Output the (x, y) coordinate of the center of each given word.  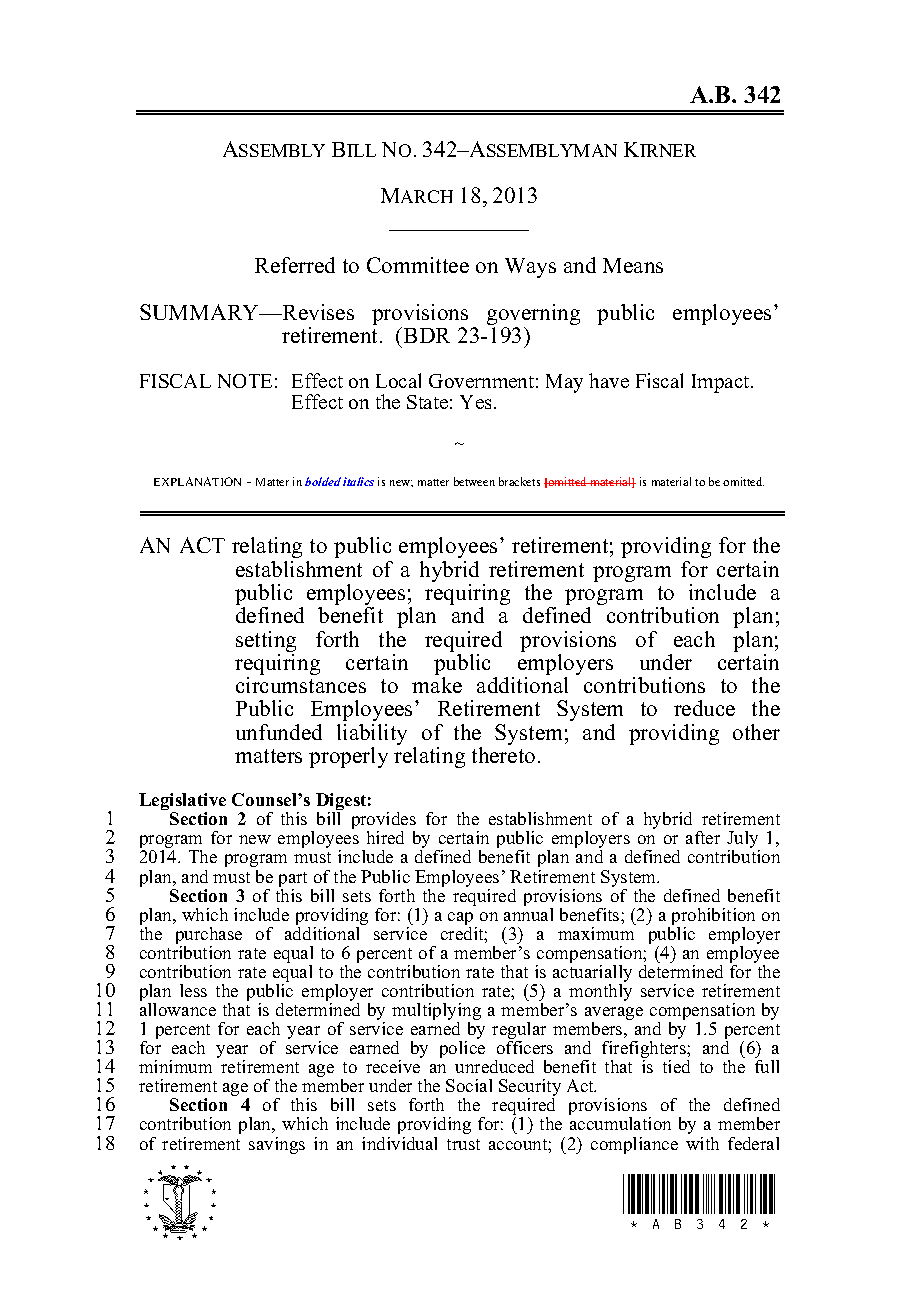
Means (633, 265)
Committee (418, 265)
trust (463, 1144)
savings (277, 1145)
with (702, 1143)
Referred (295, 265)
